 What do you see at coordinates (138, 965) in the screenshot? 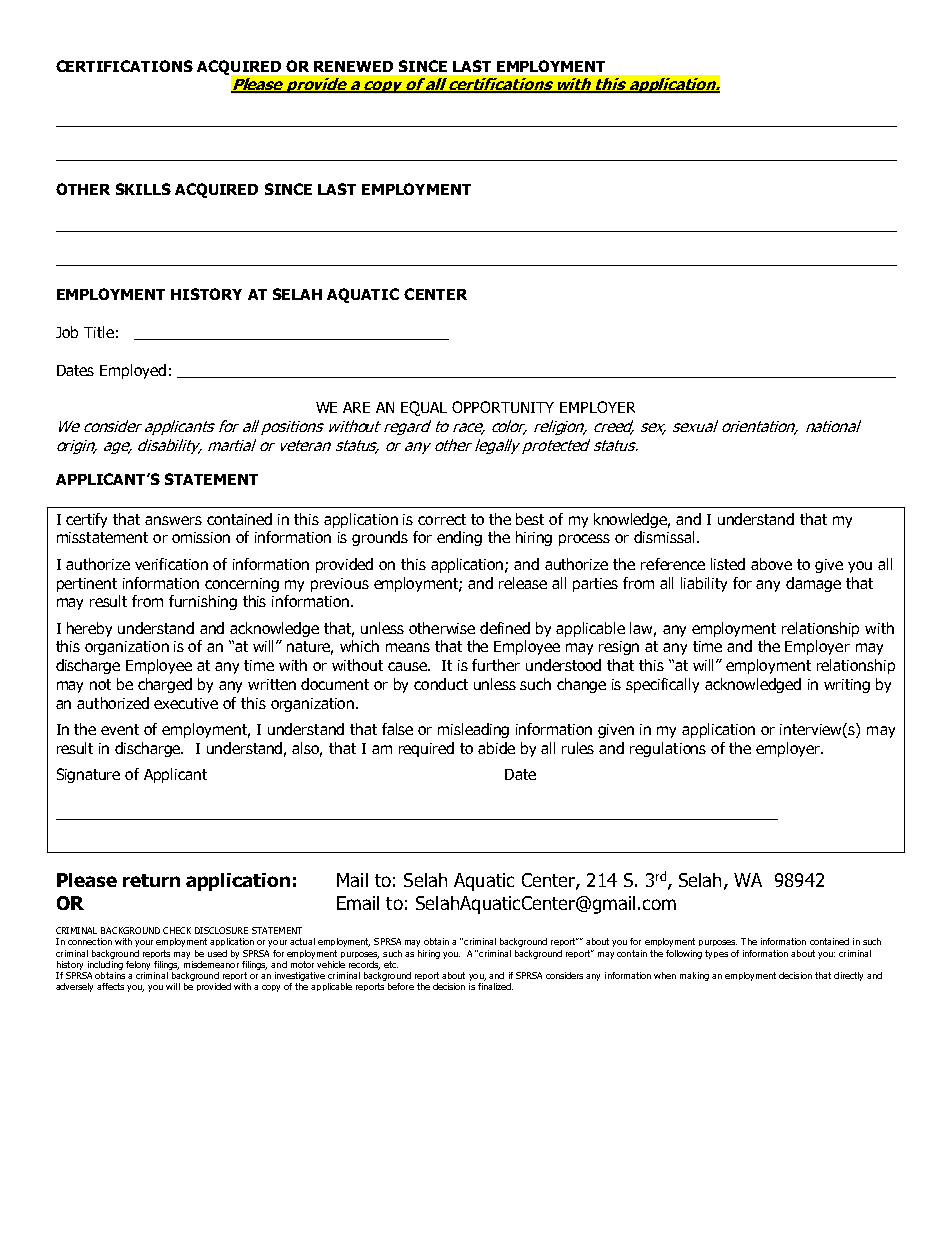
I see `felony` at bounding box center [138, 965].
